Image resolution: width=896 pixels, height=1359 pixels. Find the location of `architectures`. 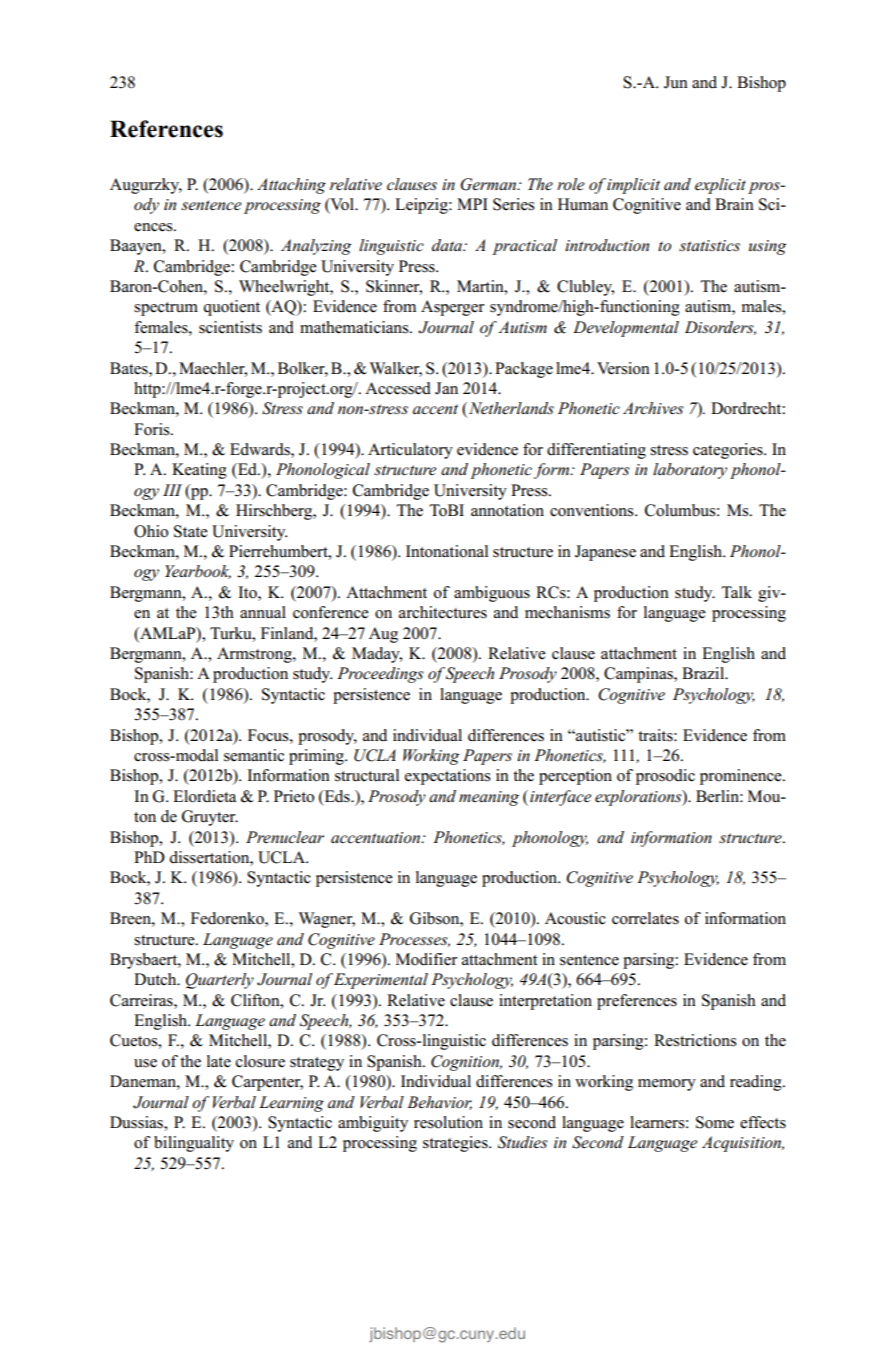

architectures is located at coordinates (443, 612).
